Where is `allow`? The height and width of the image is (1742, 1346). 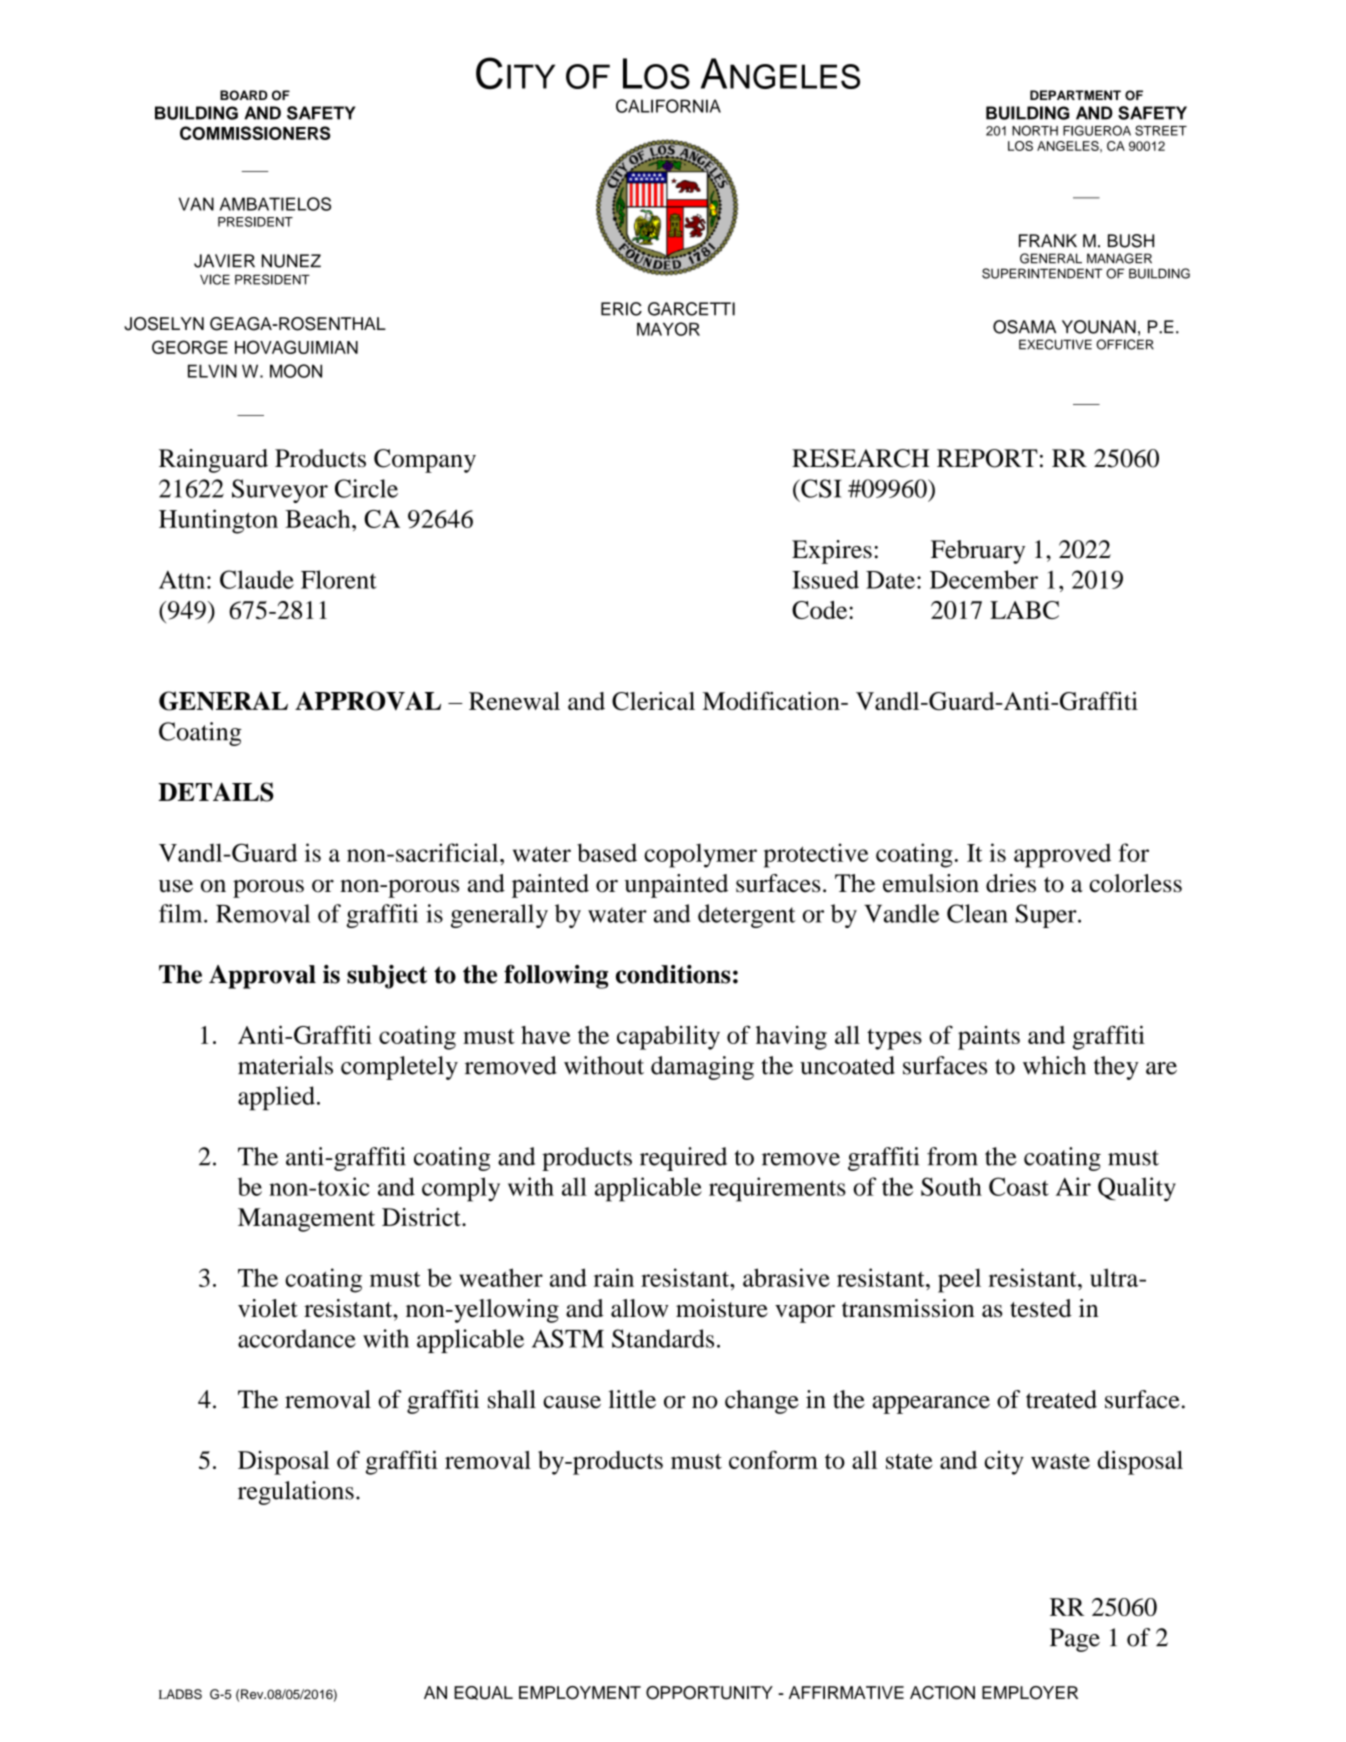
allow is located at coordinates (639, 1308).
